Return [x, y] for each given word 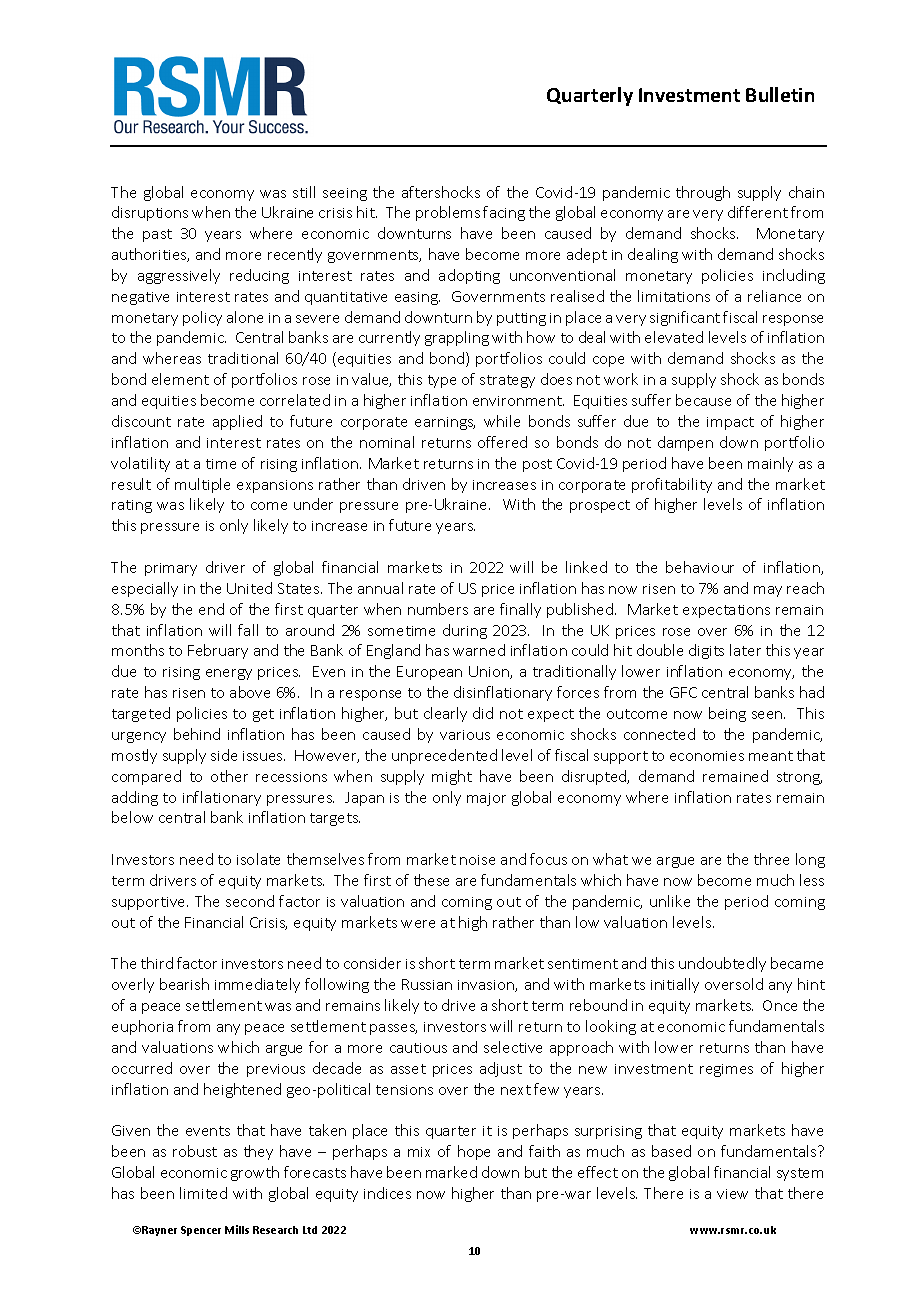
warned [479, 650]
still [304, 192]
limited [203, 1193]
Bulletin [780, 94]
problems [448, 213]
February [218, 651]
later [745, 650]
